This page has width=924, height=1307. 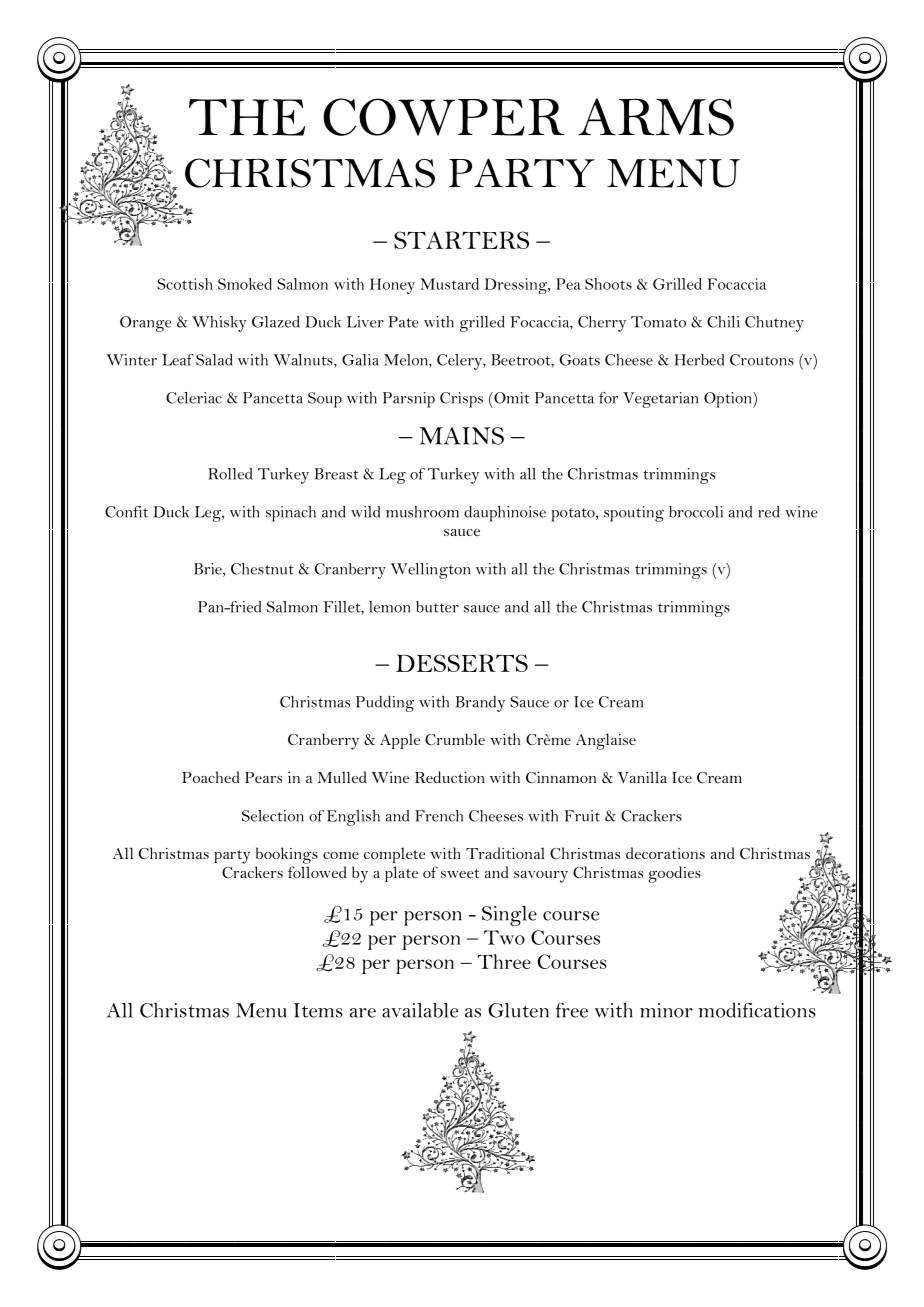 I want to click on Items, so click(x=318, y=1010).
